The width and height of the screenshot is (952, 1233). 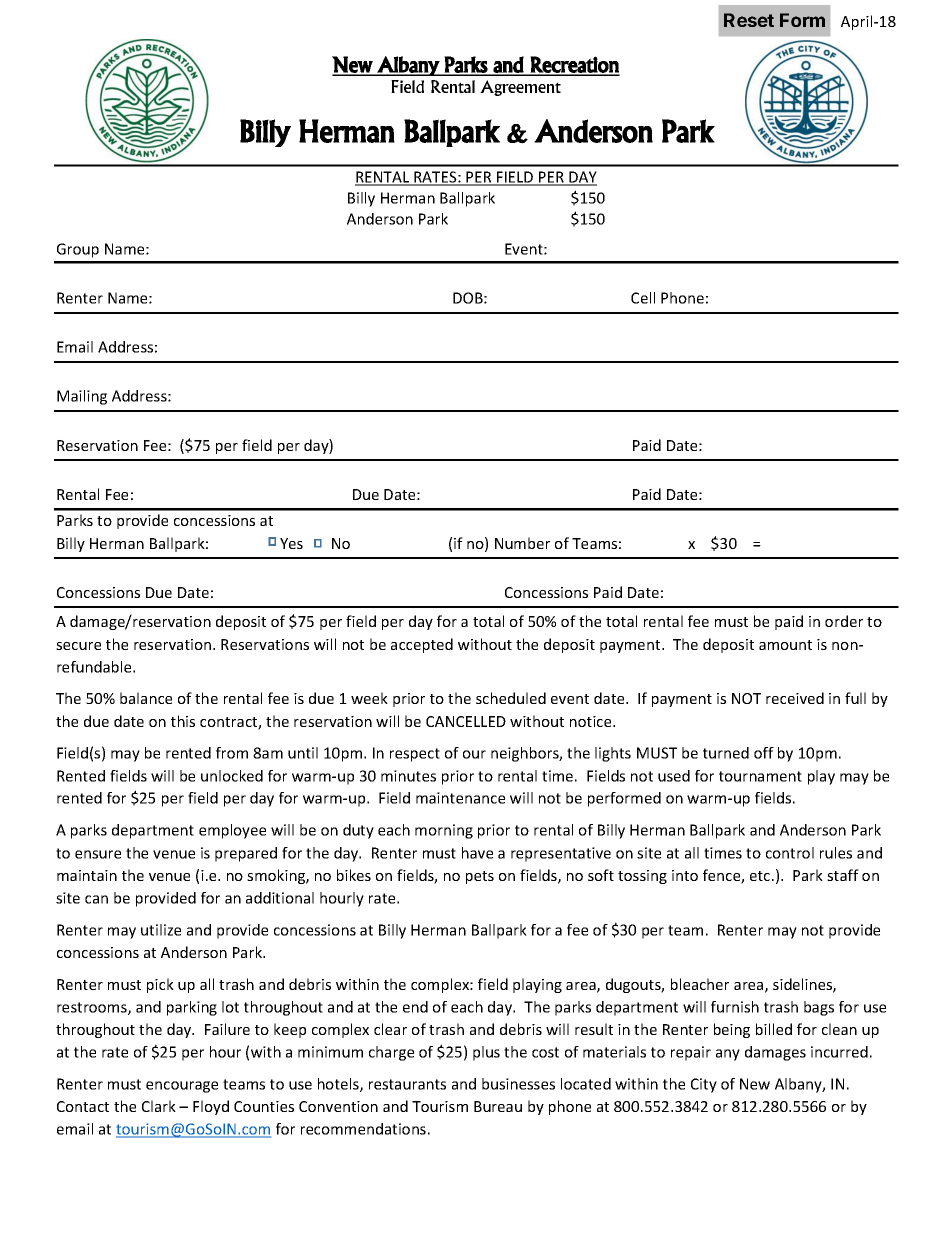 I want to click on Recreation, so click(x=574, y=65).
